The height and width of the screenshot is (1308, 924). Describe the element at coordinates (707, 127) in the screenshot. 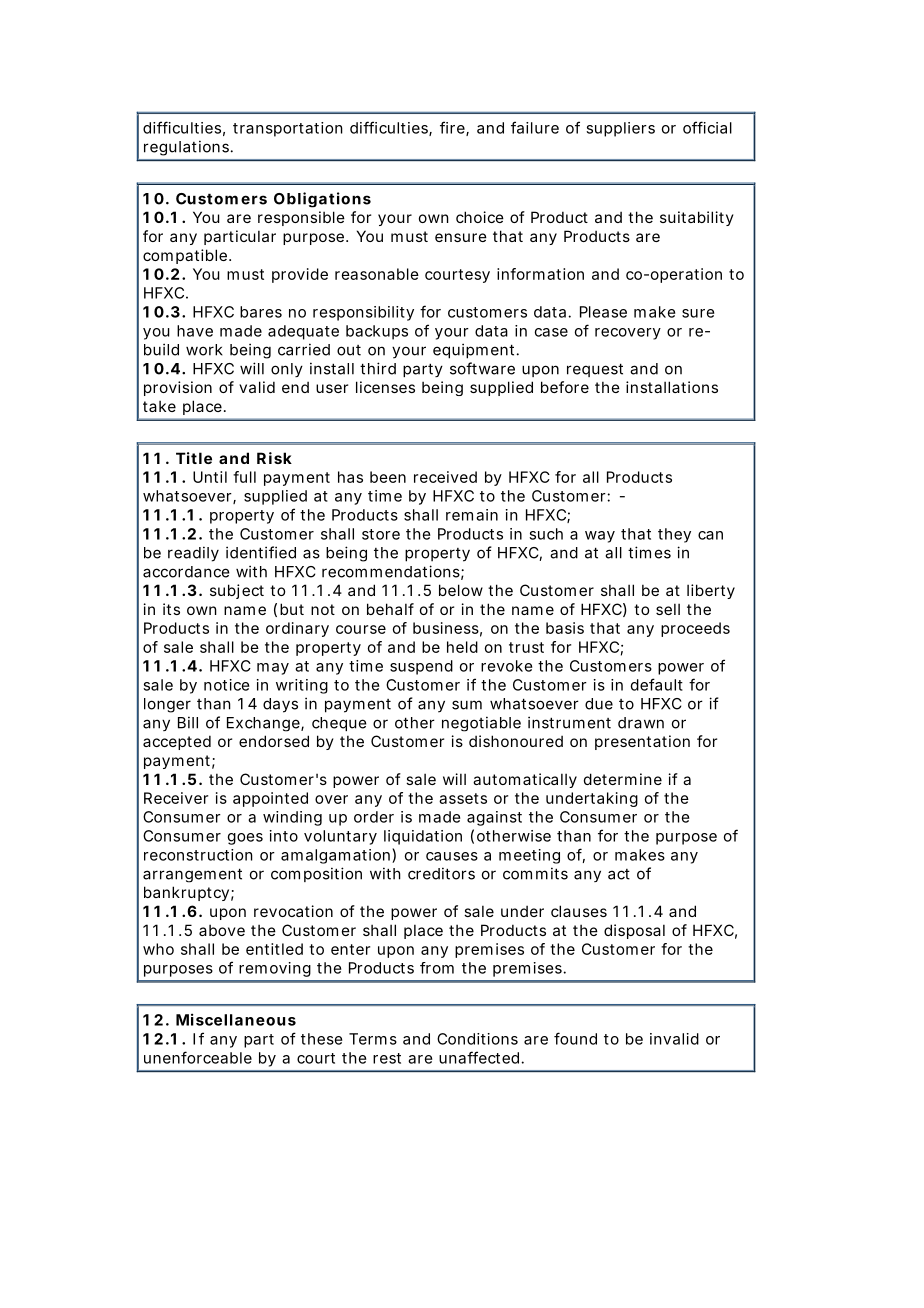

I see `official` at that location.
